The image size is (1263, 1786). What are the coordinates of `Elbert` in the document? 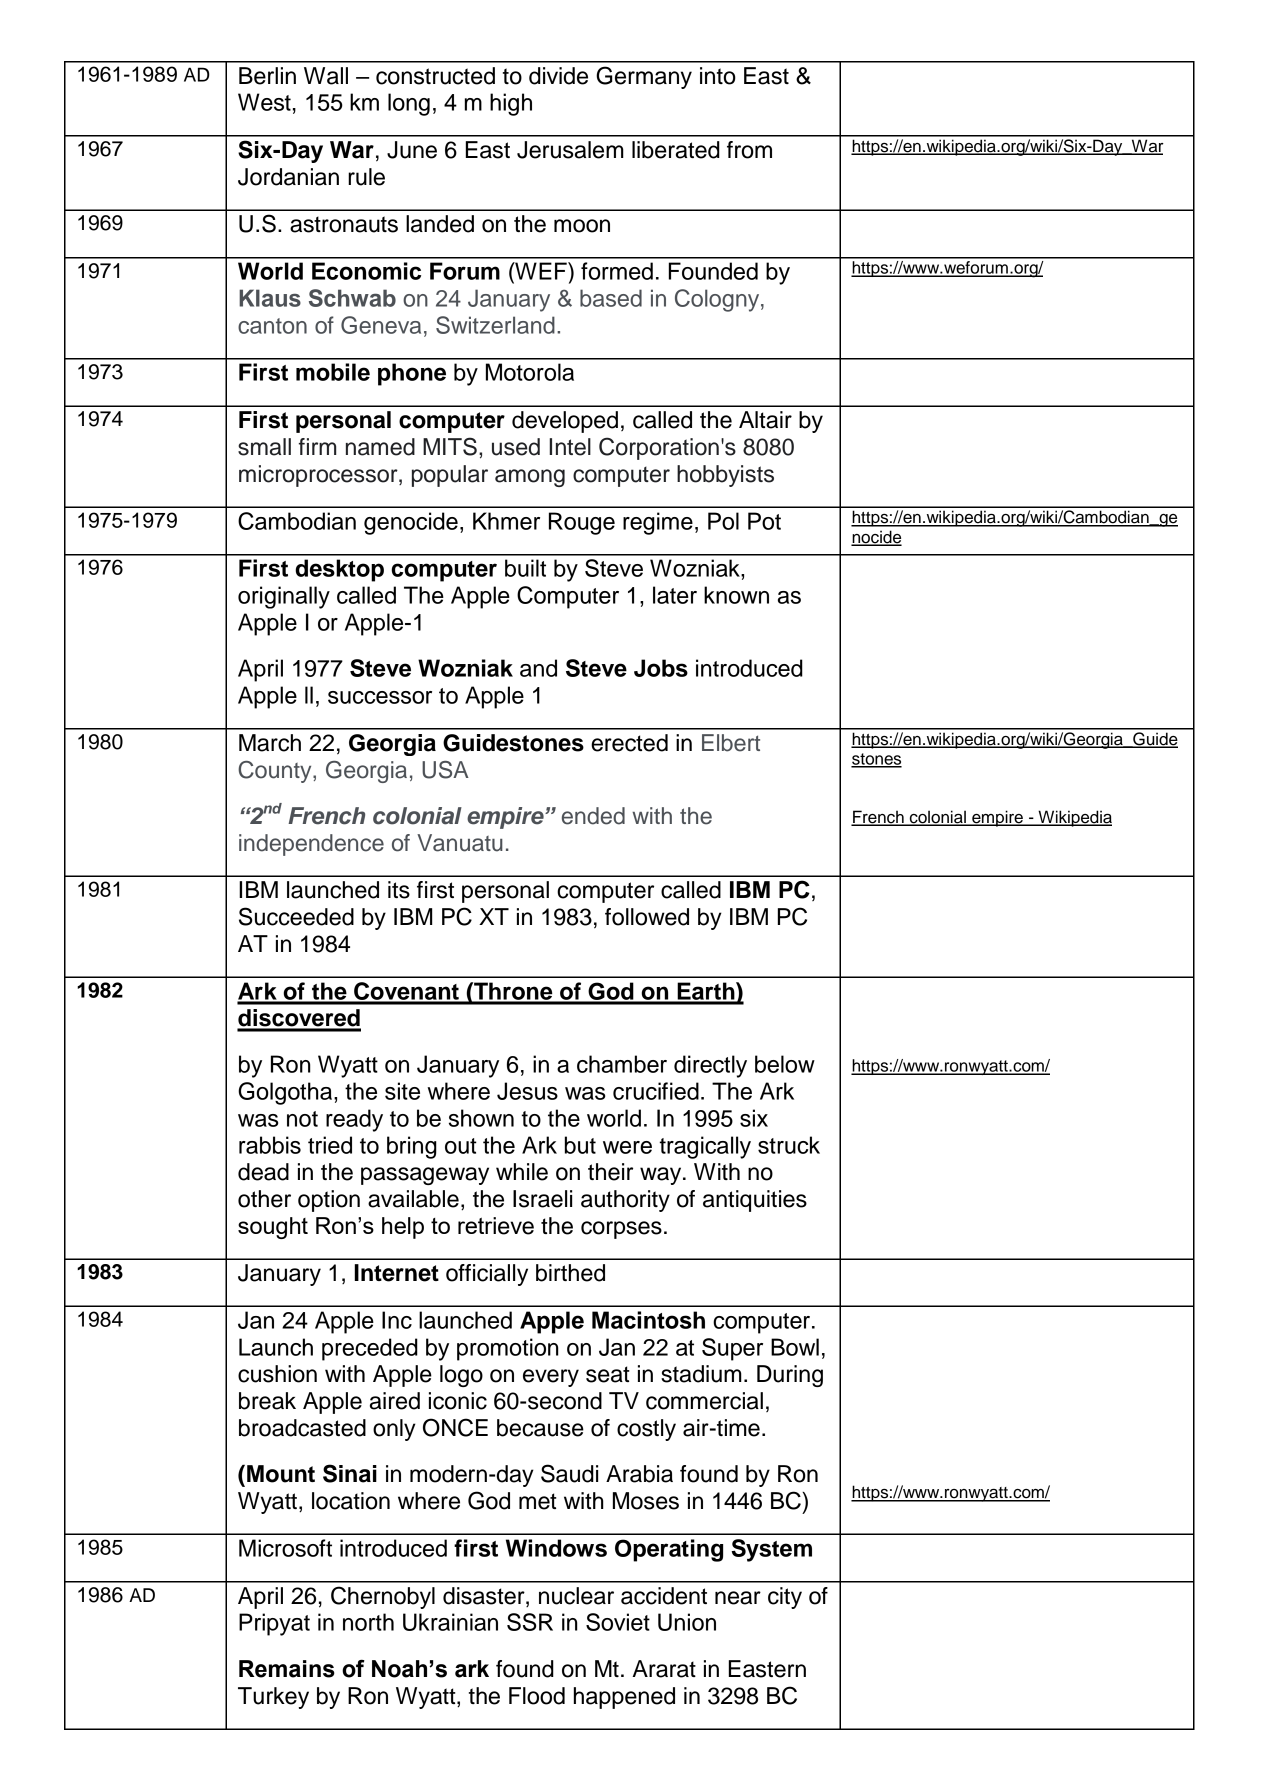 It's located at (731, 743).
